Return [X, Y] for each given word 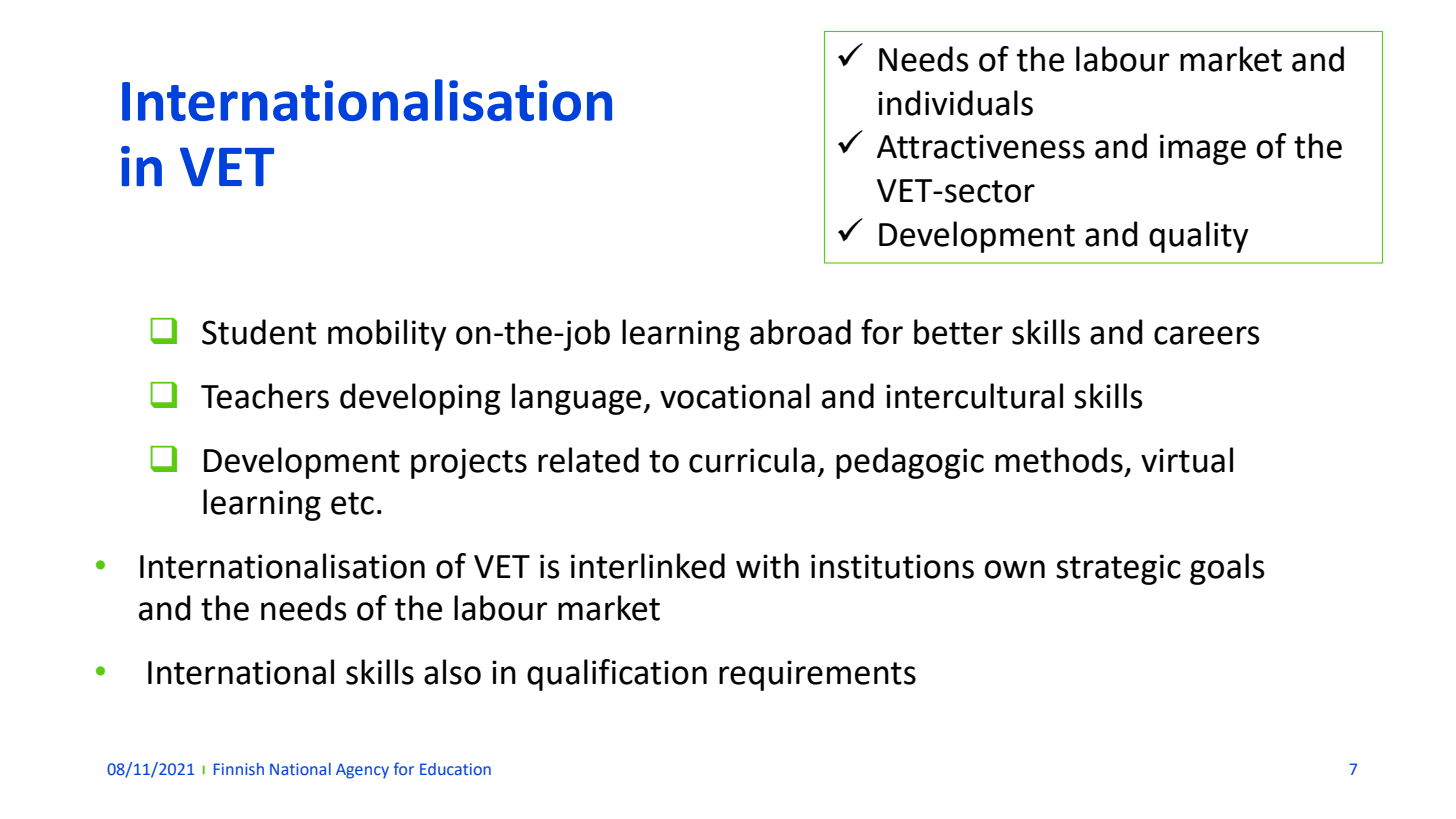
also [452, 672]
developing [420, 399]
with [767, 566]
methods [1059, 460]
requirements [817, 675]
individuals [955, 103]
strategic [1118, 569]
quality [1199, 237]
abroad [800, 332]
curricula [752, 460]
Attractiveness [981, 146]
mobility [387, 335]
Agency [362, 771]
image [1203, 149]
